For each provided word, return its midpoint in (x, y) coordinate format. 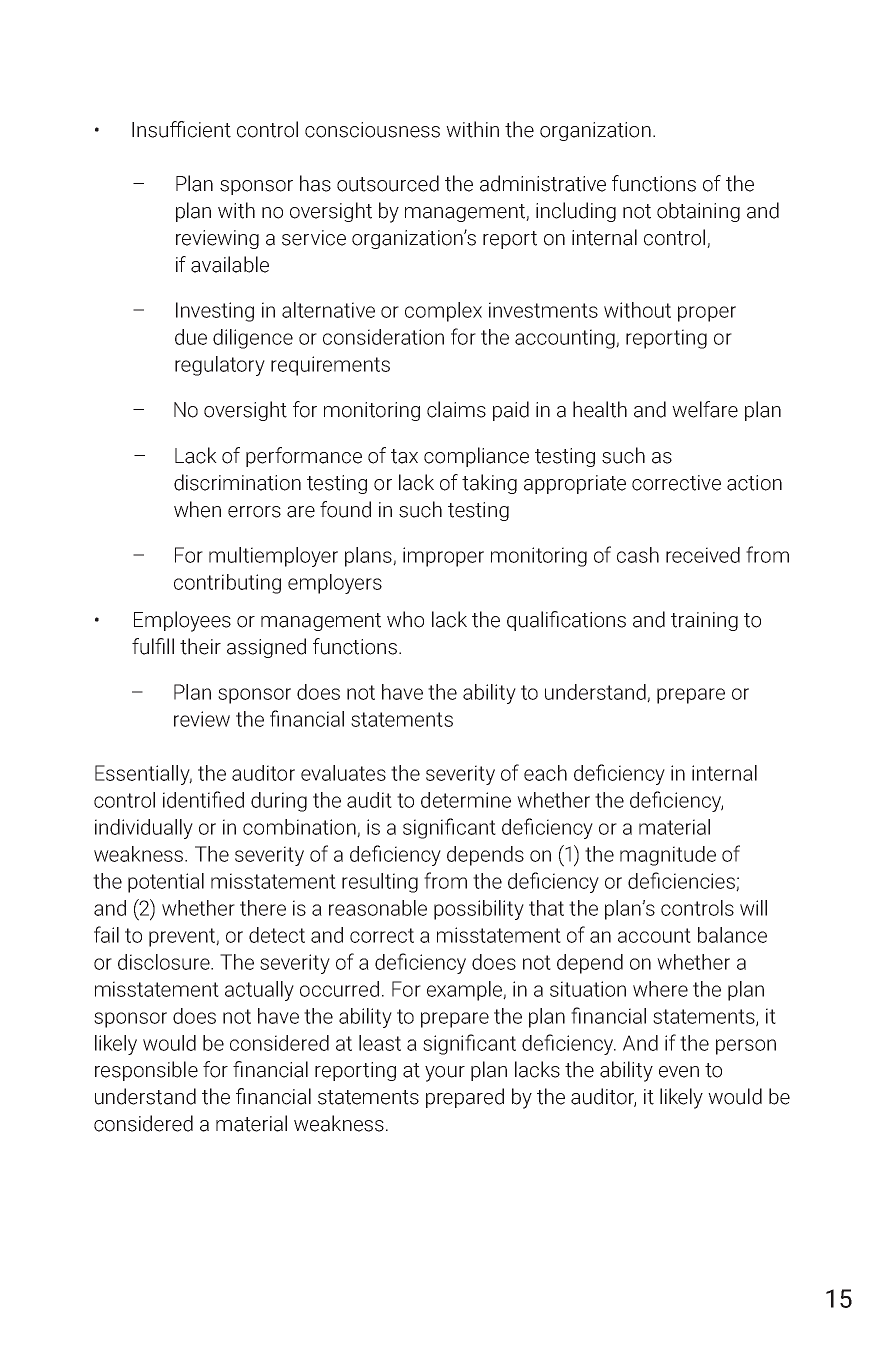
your (445, 1074)
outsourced (388, 183)
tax (404, 456)
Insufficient (181, 129)
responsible (146, 1071)
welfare (705, 409)
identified (203, 799)
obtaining (698, 212)
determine (466, 800)
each (545, 773)
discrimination (237, 482)
